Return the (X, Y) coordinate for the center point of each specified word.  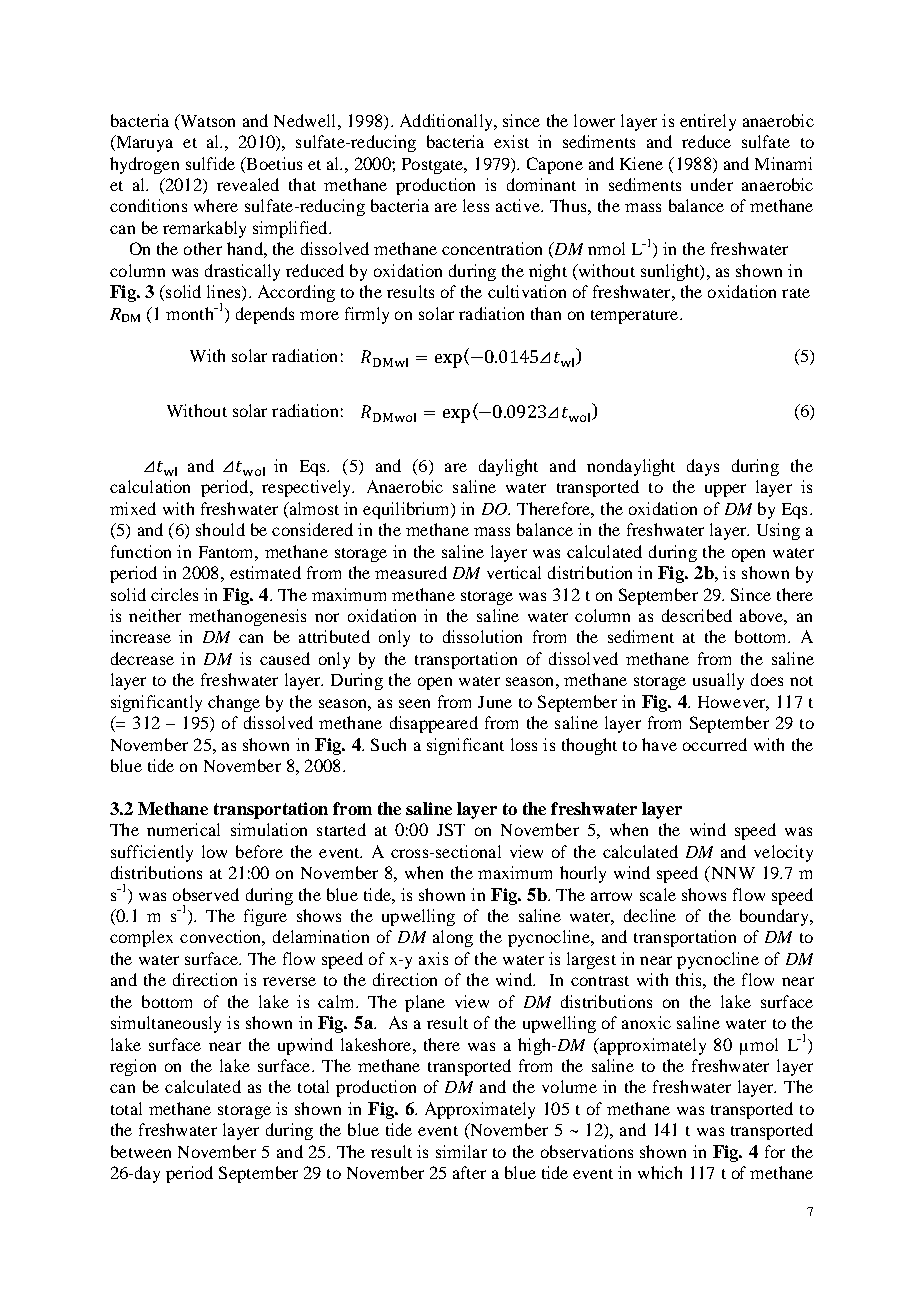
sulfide (210, 163)
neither (155, 615)
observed (206, 894)
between (141, 1151)
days (703, 467)
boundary (775, 917)
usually (718, 681)
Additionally (447, 122)
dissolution (482, 636)
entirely (708, 122)
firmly (367, 315)
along (453, 938)
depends (265, 315)
